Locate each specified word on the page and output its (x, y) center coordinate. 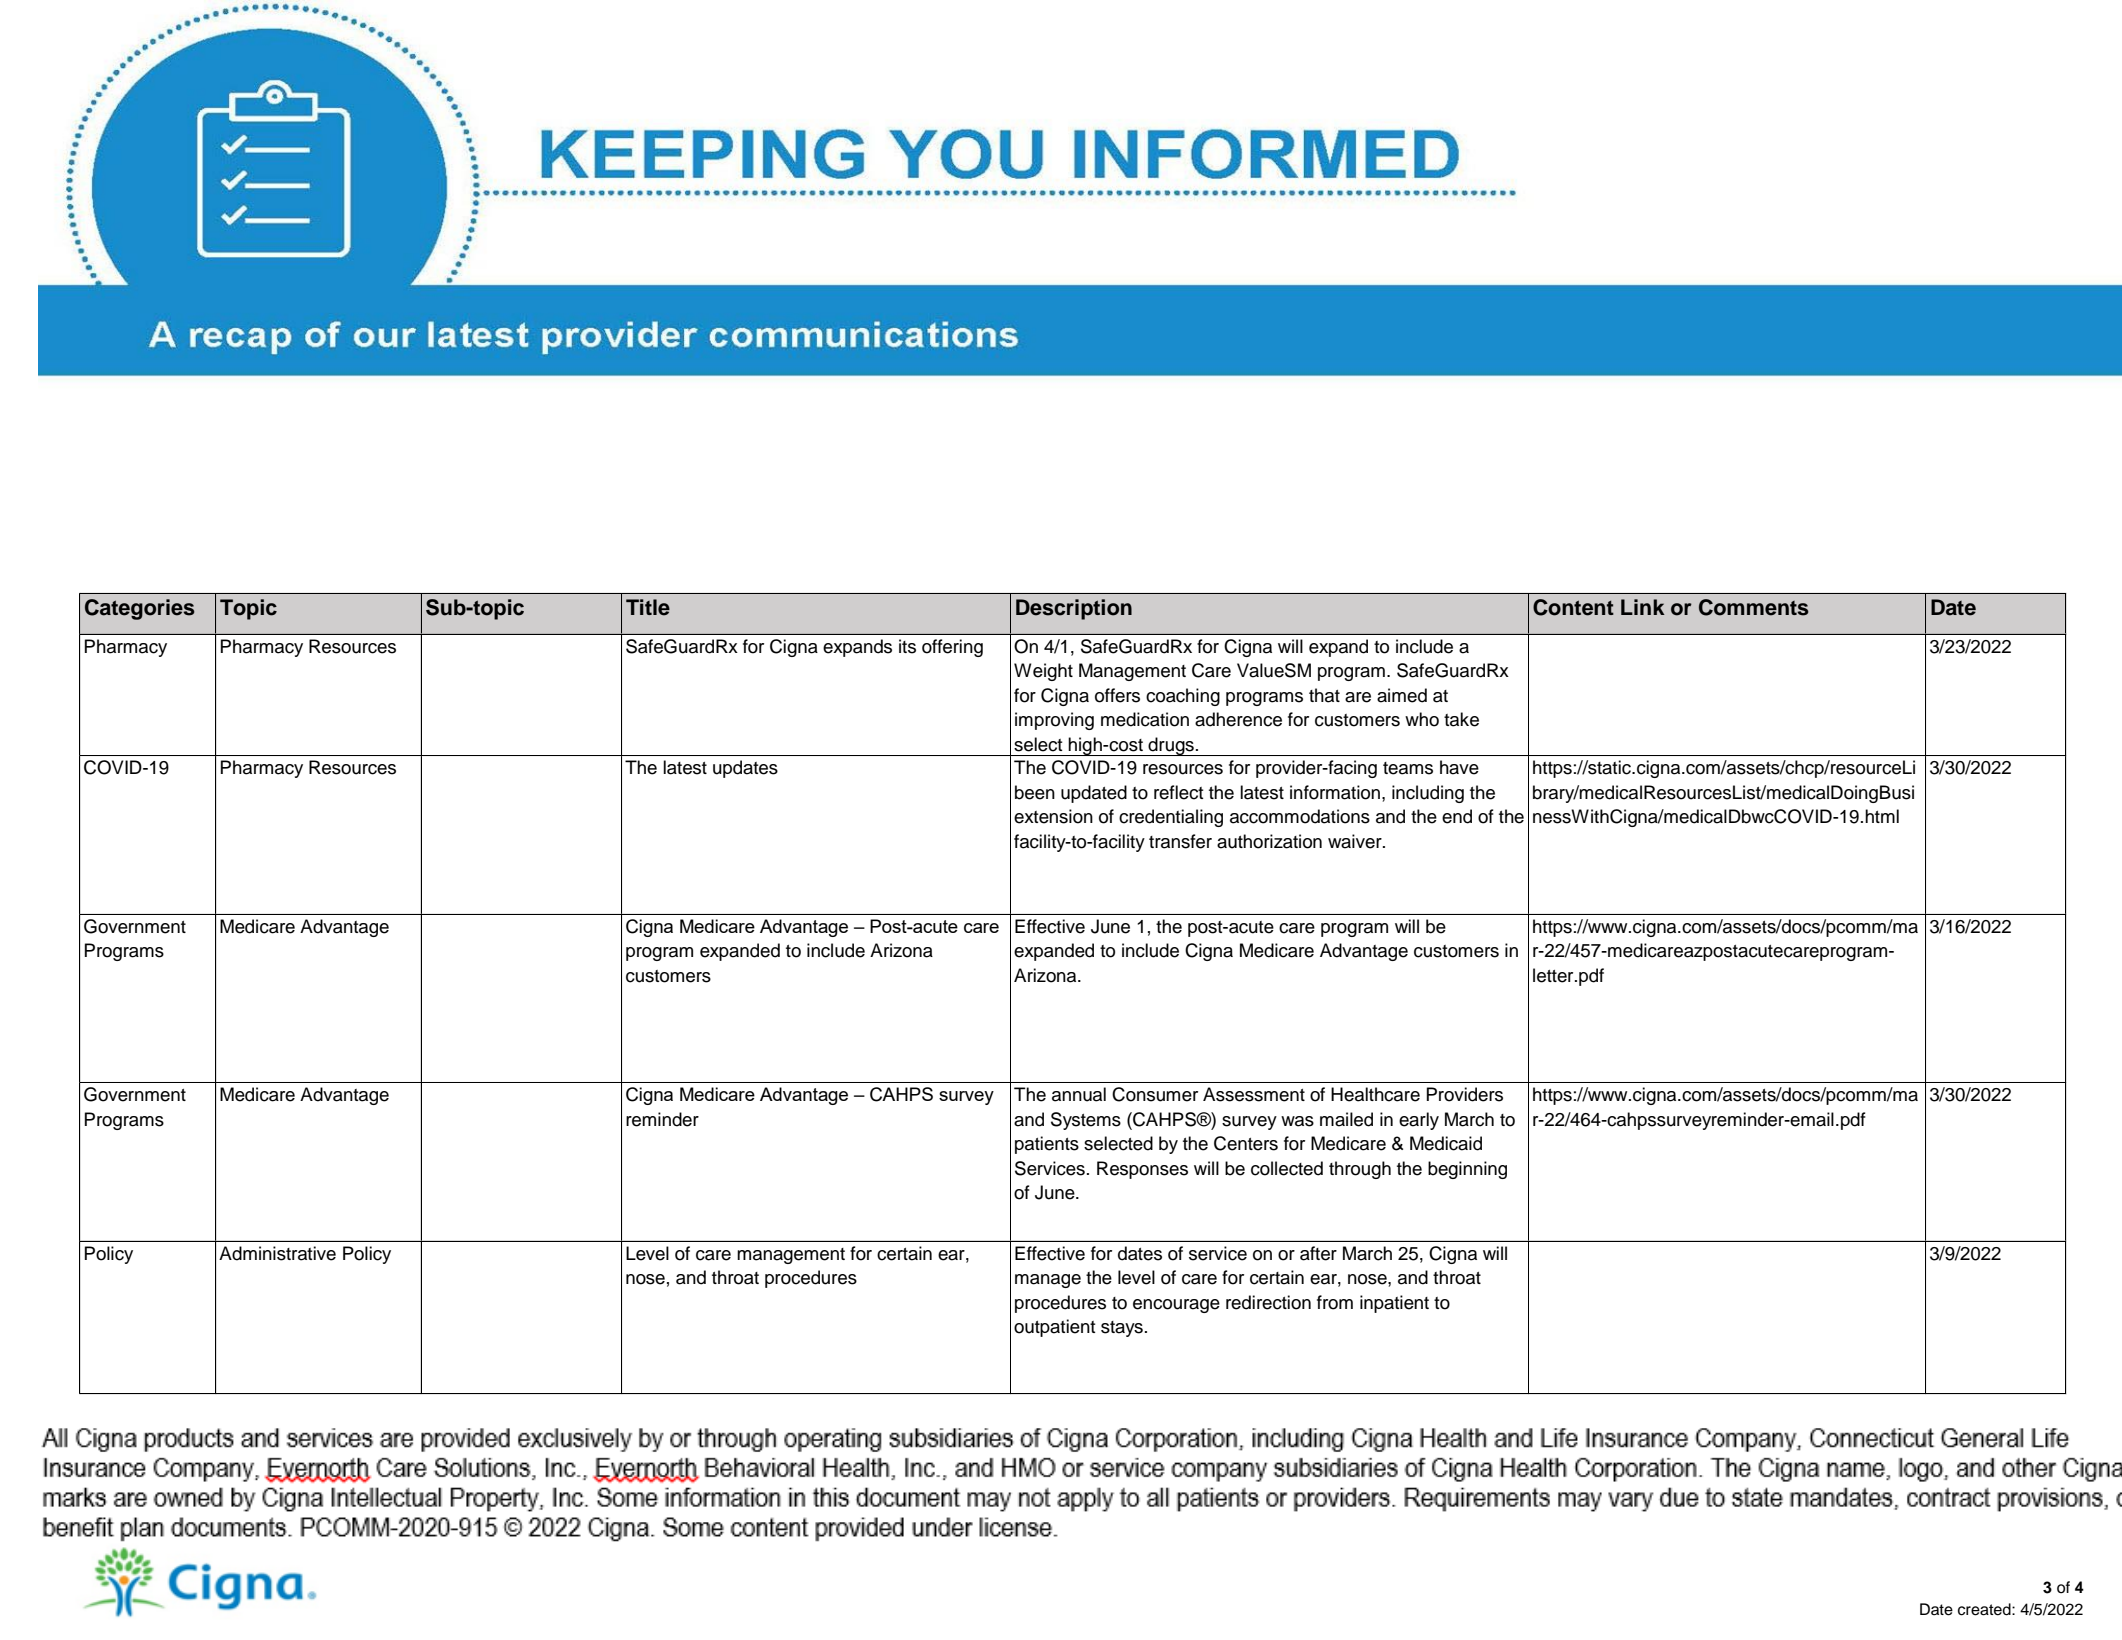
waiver (1356, 841)
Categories (140, 609)
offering (952, 648)
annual (1079, 1094)
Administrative (277, 1253)
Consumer (1155, 1094)
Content (1573, 607)
